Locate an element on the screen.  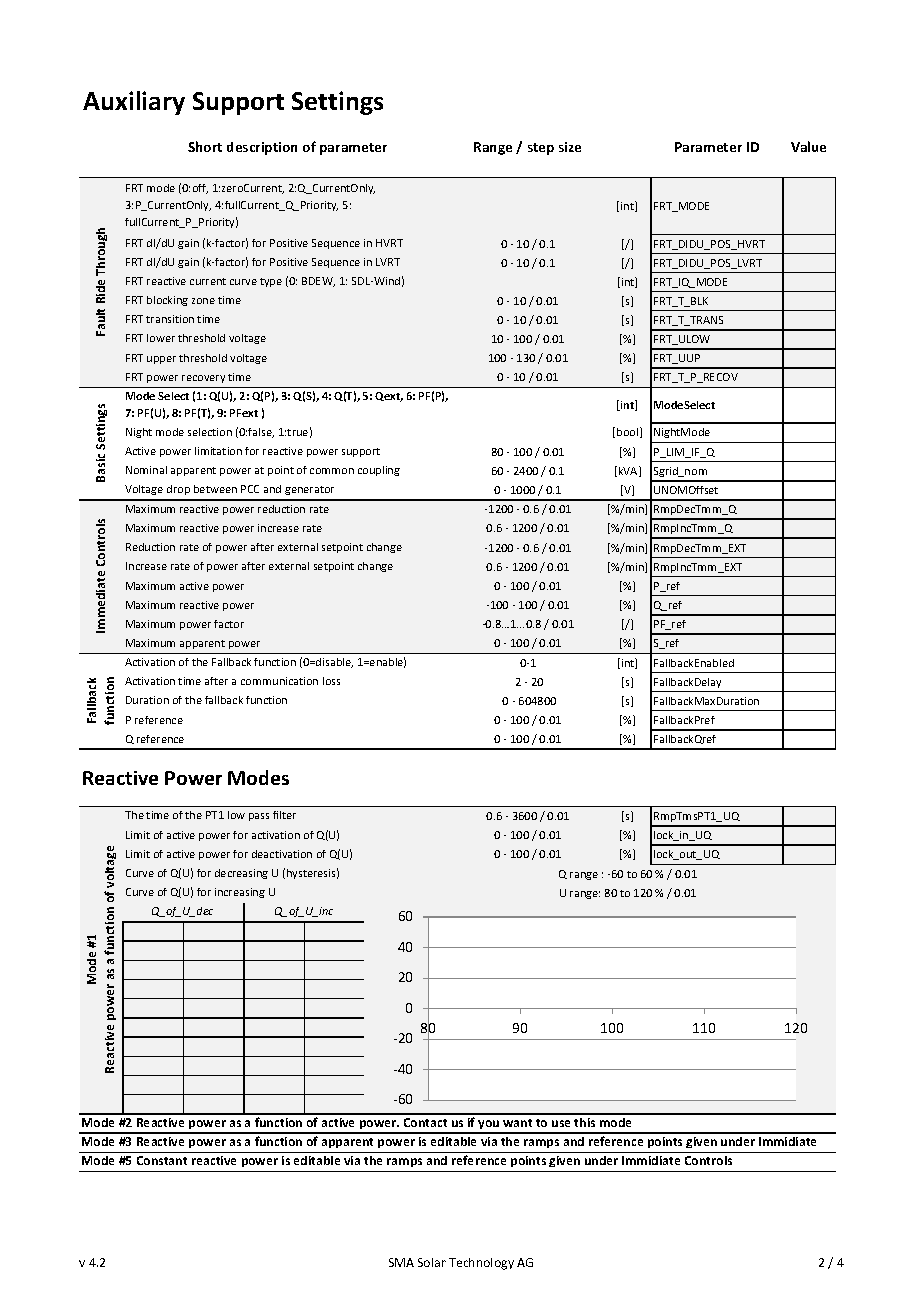
step is located at coordinates (541, 149).
